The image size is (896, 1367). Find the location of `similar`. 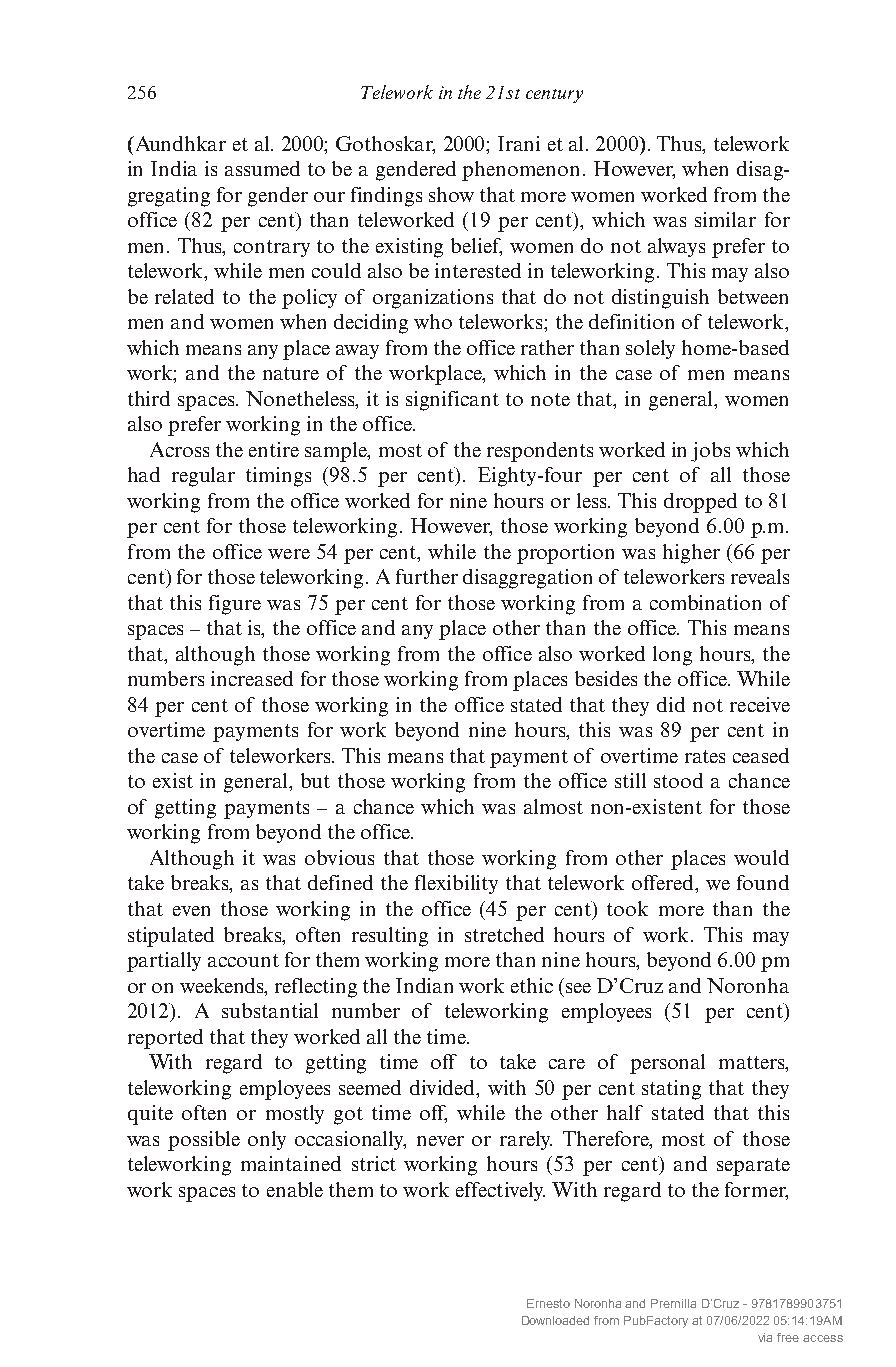

similar is located at coordinates (725, 219).
